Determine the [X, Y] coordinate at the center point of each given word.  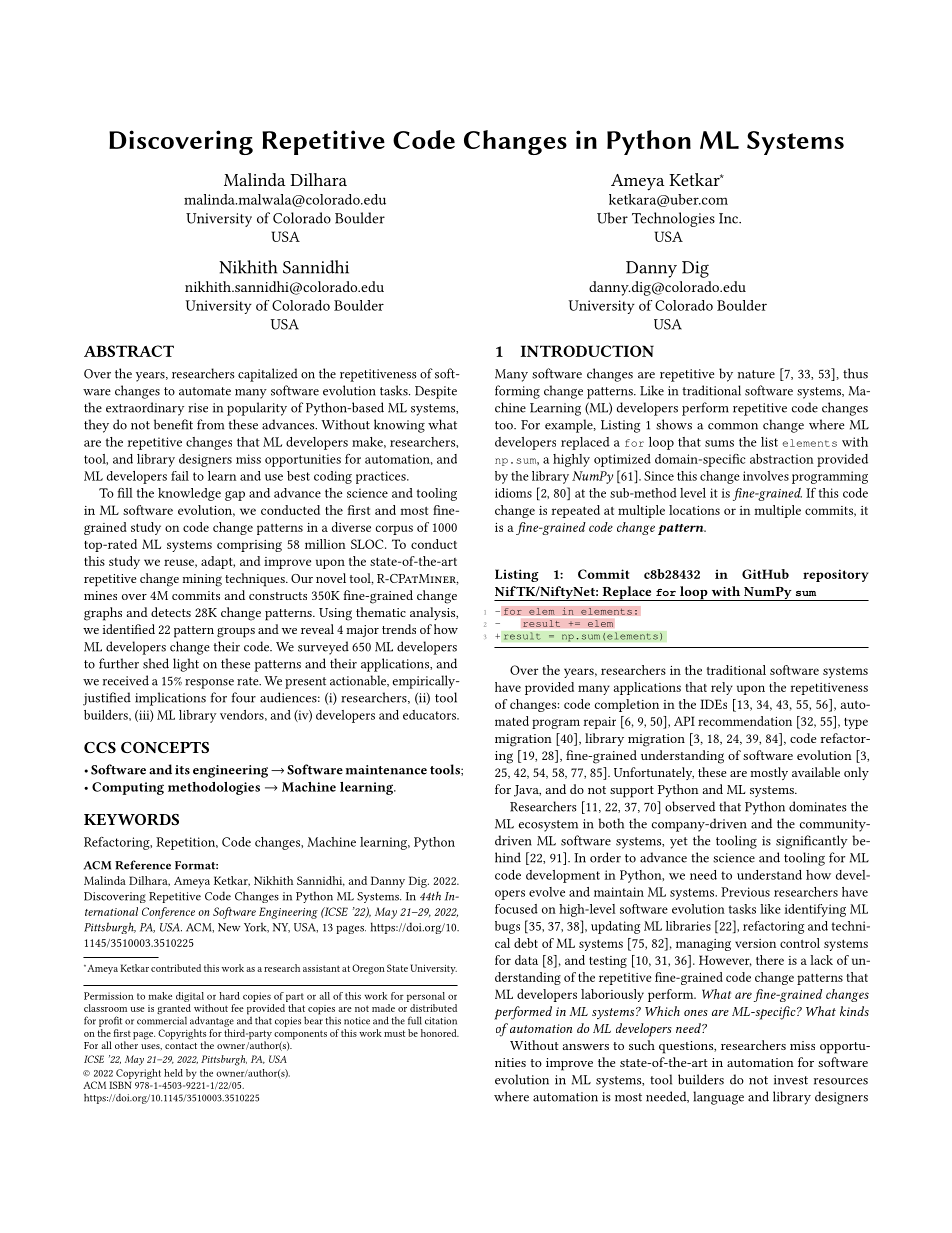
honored [440, 1033]
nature [756, 374]
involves [766, 476]
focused [516, 909]
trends [399, 629]
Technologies [673, 219]
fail [180, 476]
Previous [745, 892]
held [173, 1073]
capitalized [268, 375]
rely [722, 688]
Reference [143, 865]
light [186, 665]
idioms [513, 493]
